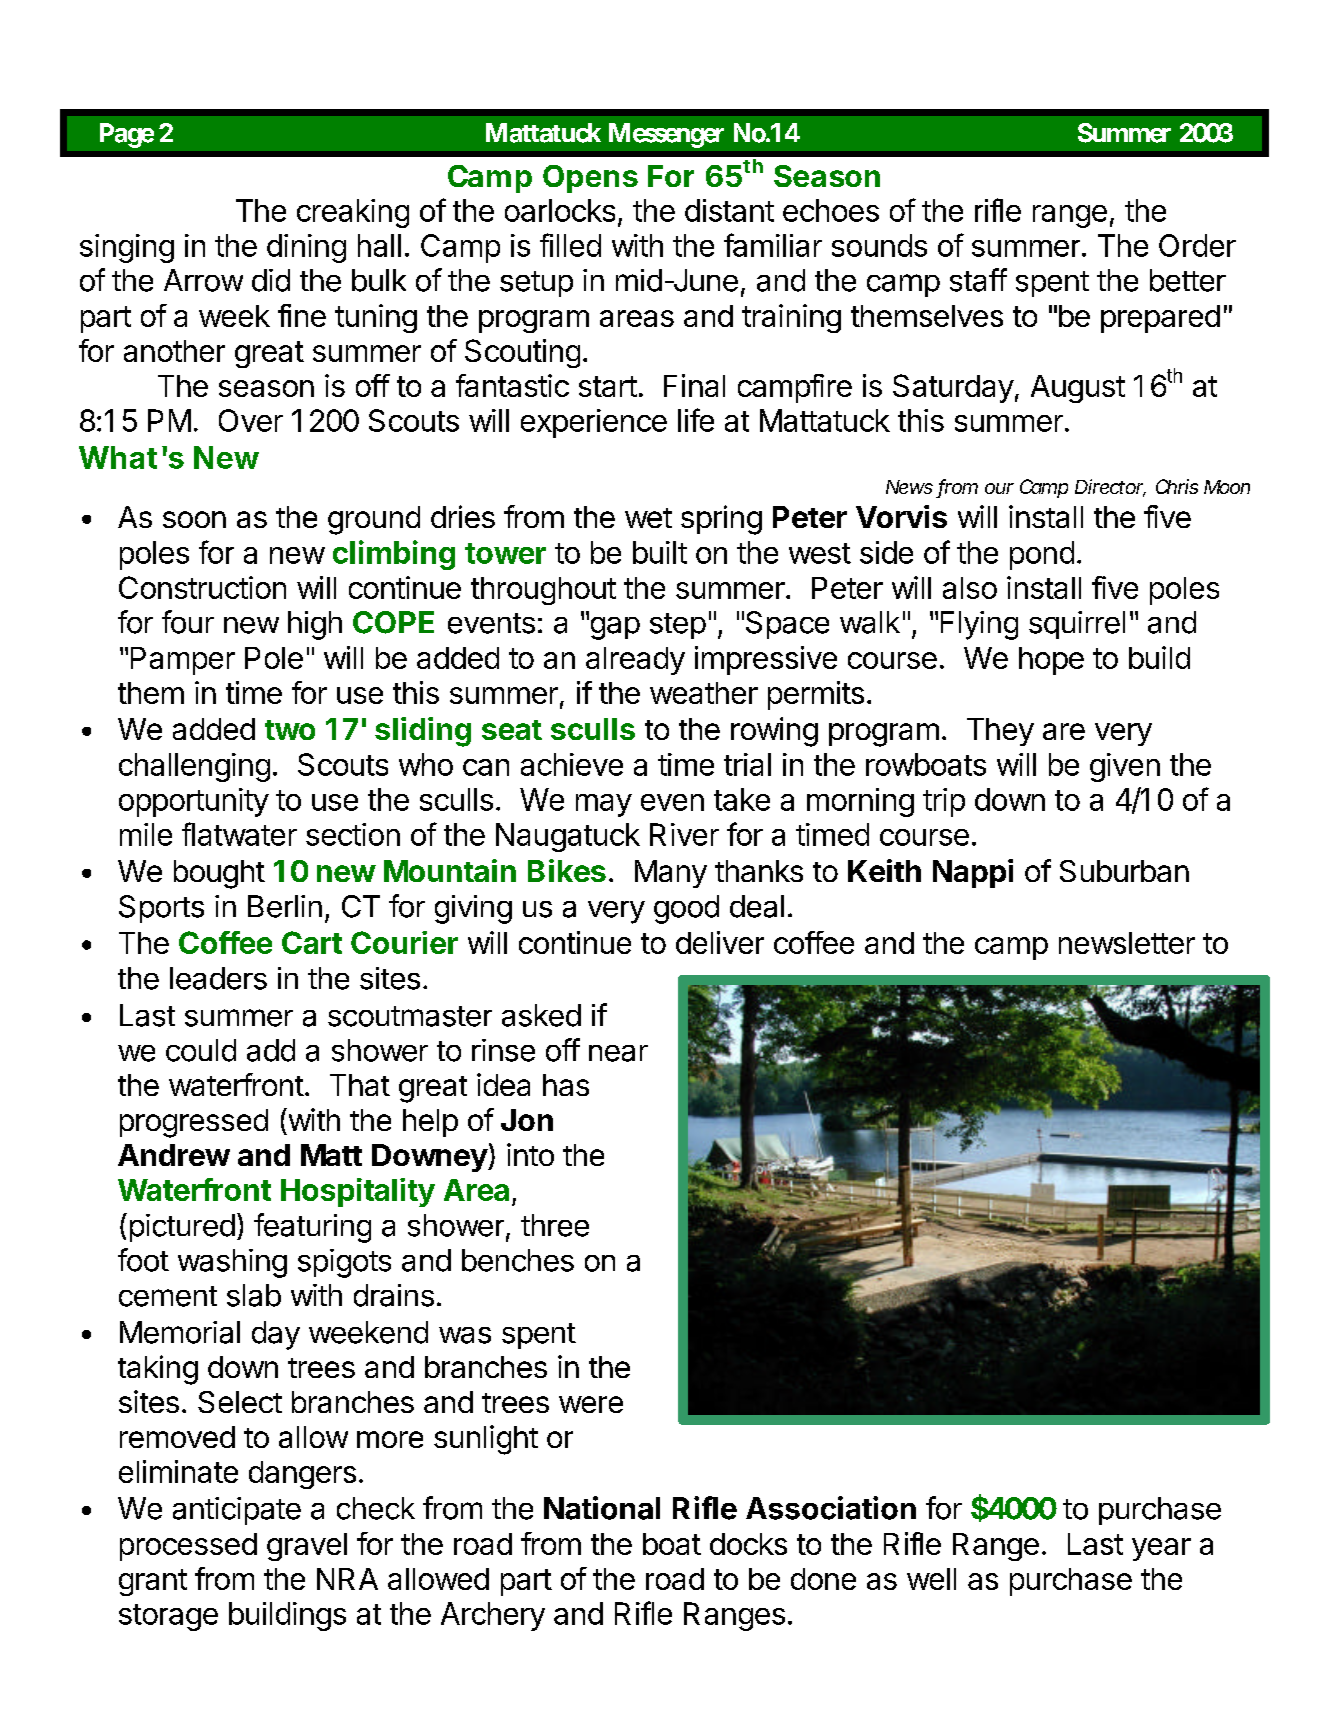 Image resolution: width=1329 pixels, height=1720 pixels. Describe the element at coordinates (188, 1547) in the image. I see `processed` at that location.
